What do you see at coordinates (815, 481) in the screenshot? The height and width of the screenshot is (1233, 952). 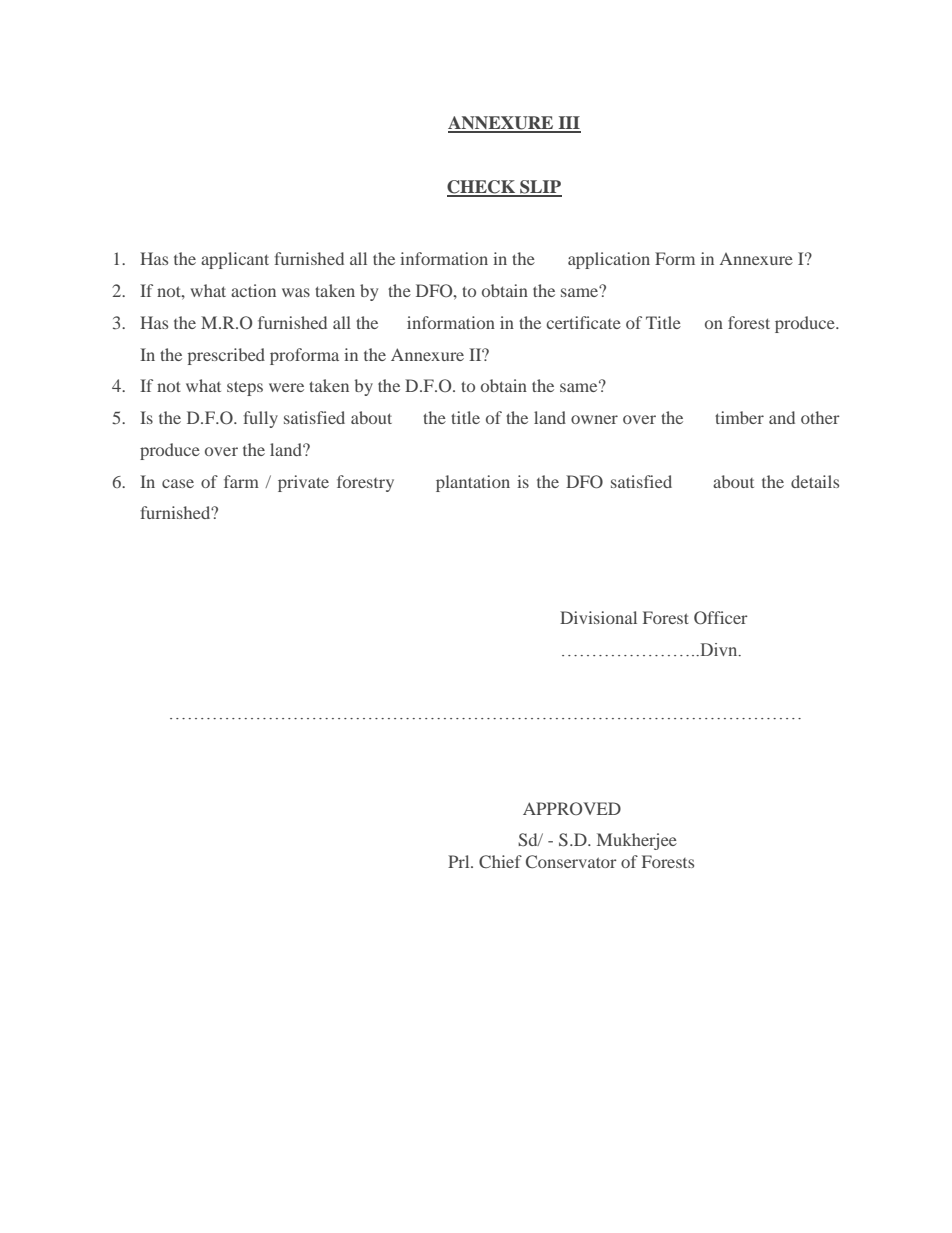 I see `details` at bounding box center [815, 481].
